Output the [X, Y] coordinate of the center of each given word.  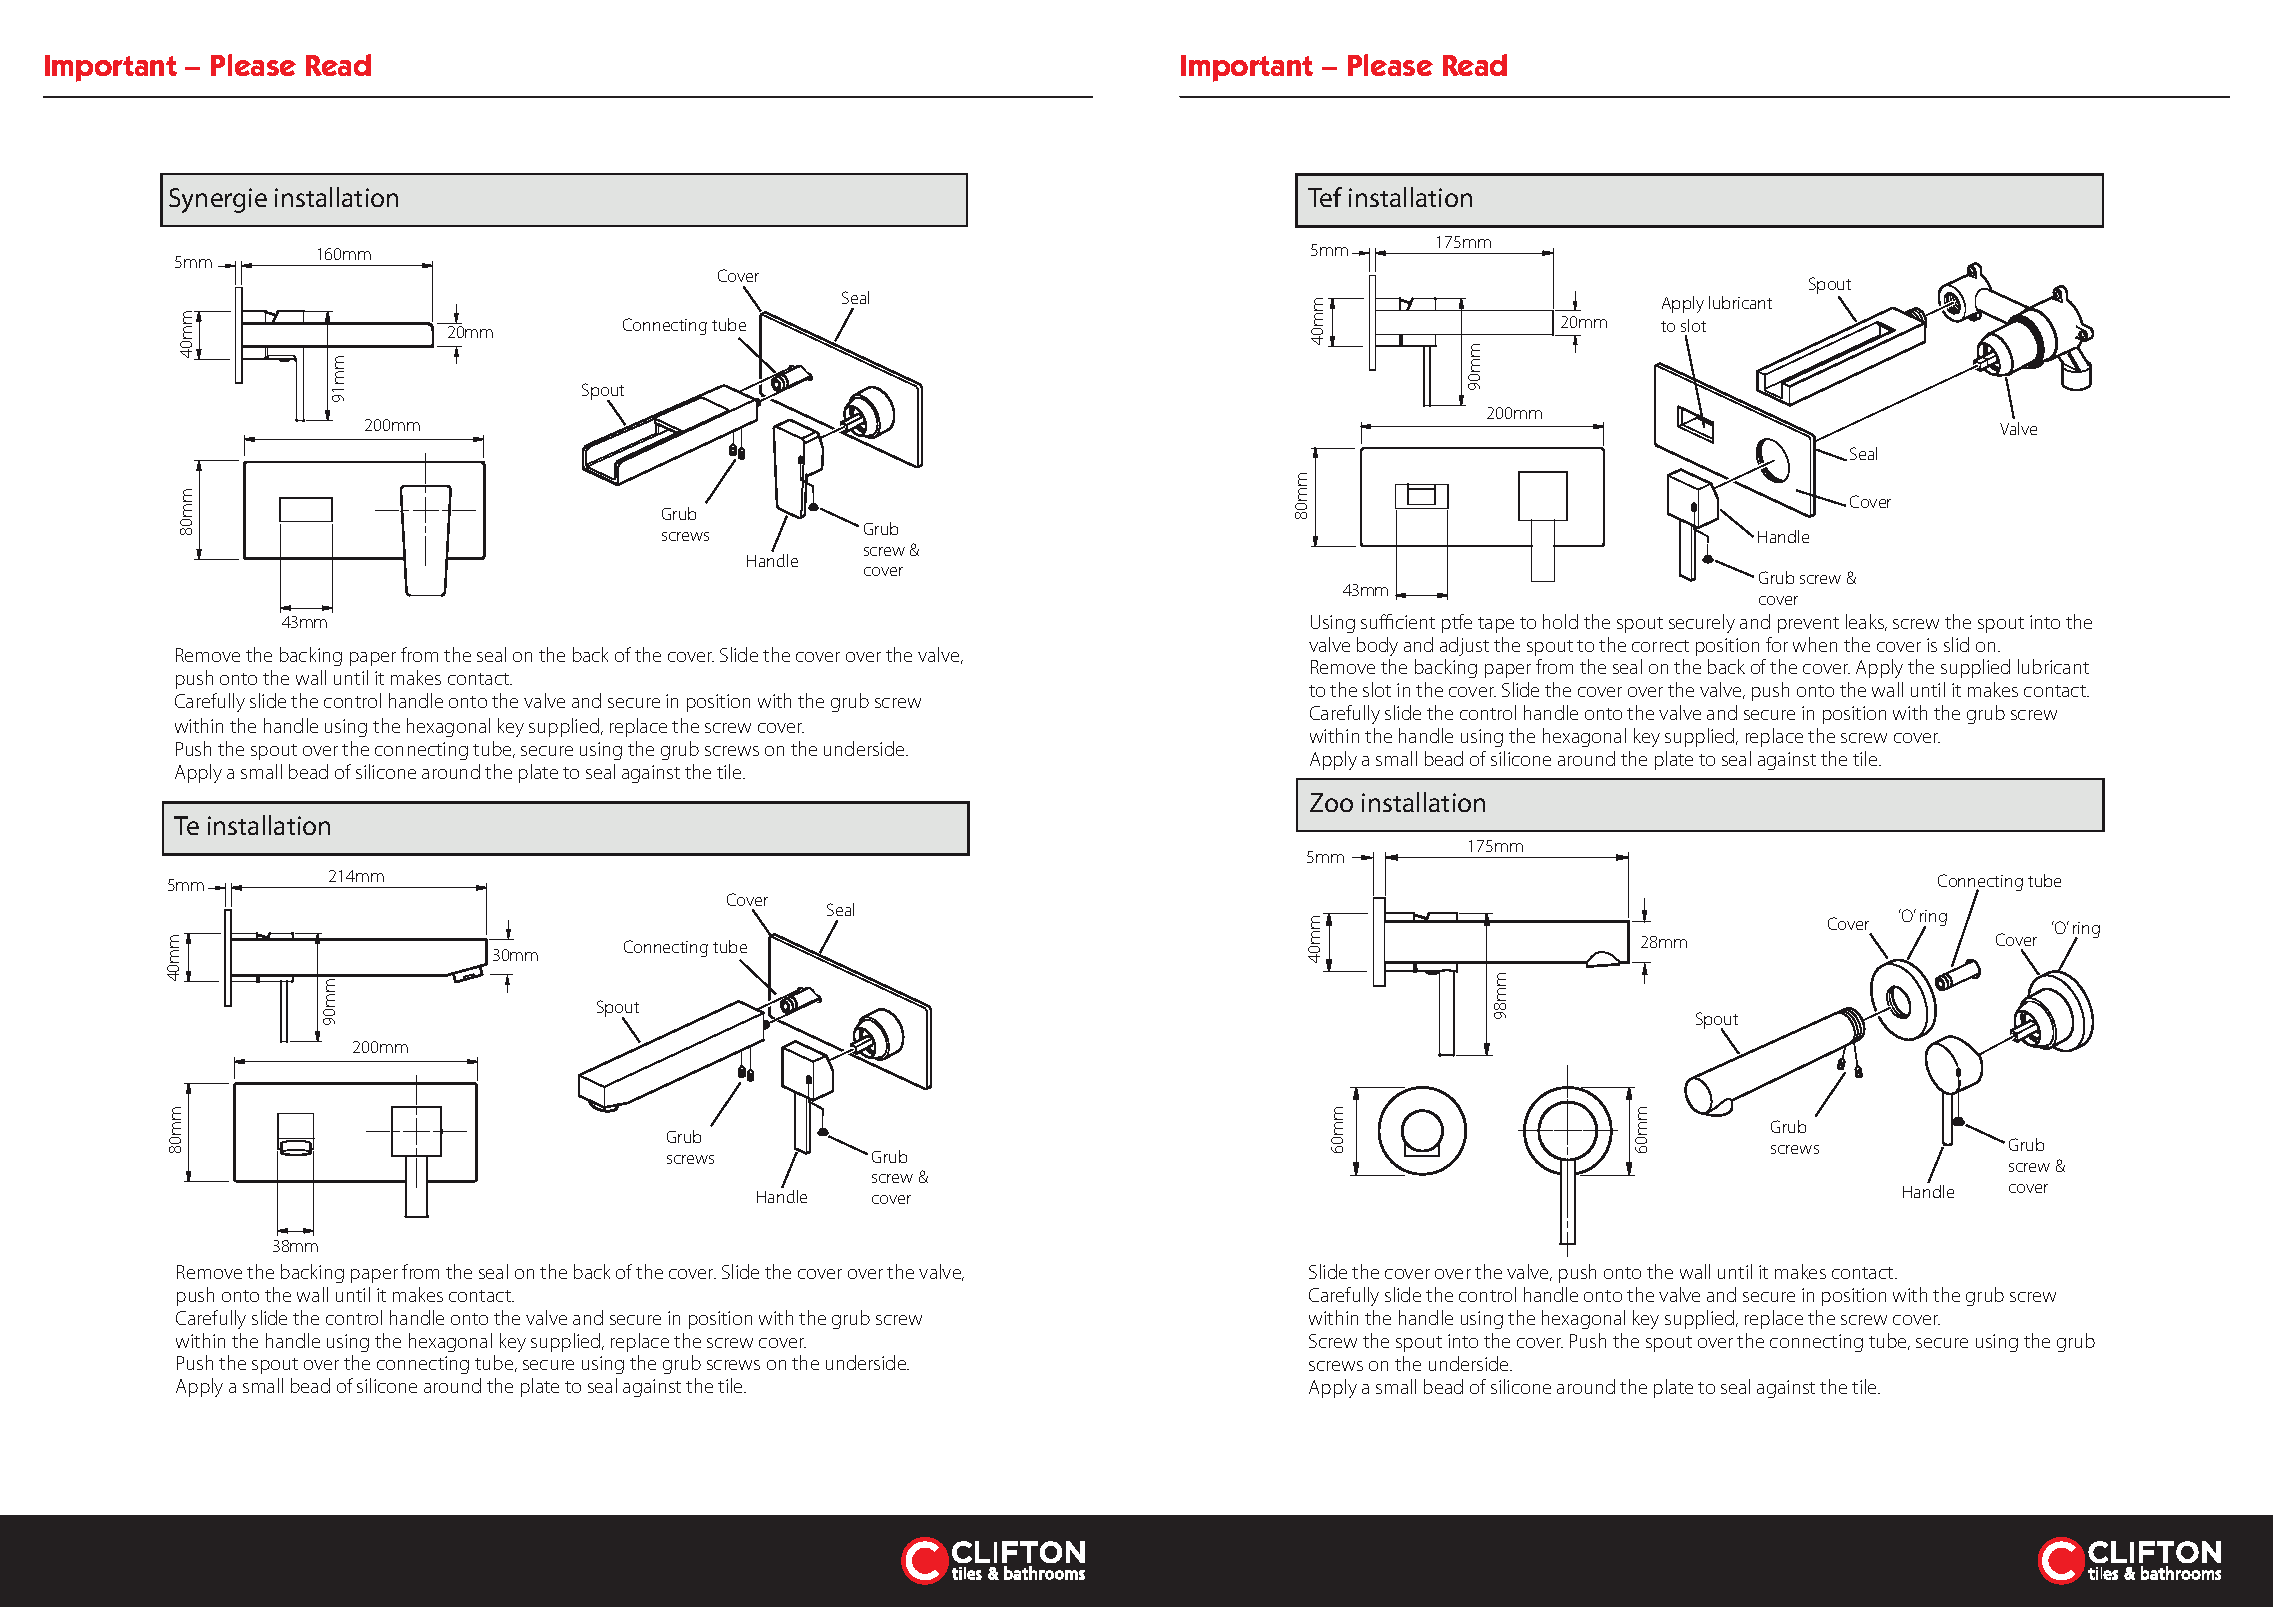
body [1377, 646]
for [1777, 644]
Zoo [1331, 802]
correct [1660, 646]
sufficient [1398, 621]
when [1815, 644]
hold [1560, 621]
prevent [1808, 625]
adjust [1464, 646]
